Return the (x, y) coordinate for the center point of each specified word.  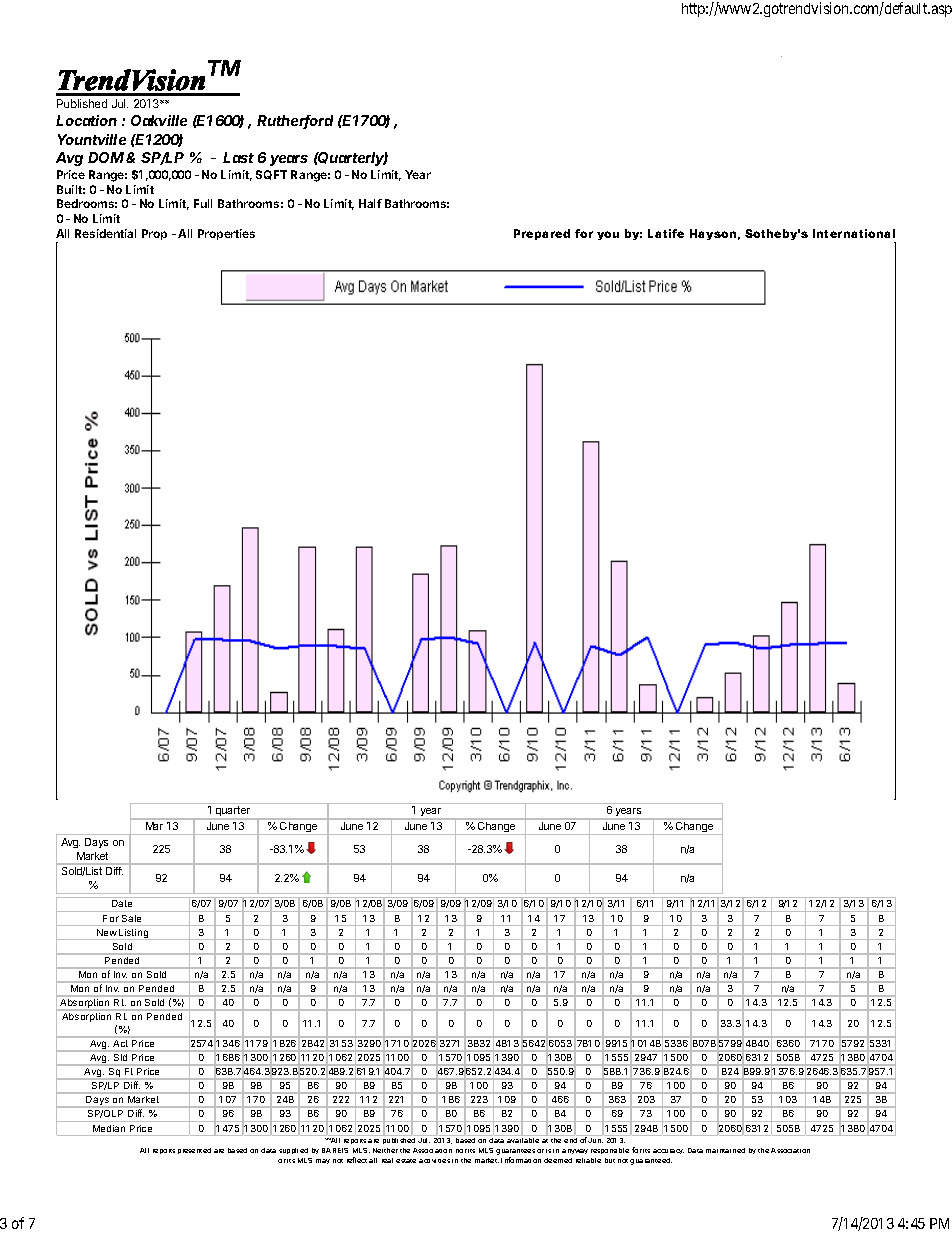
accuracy (668, 1151)
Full (203, 203)
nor (461, 1151)
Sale (131, 918)
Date (122, 903)
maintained (725, 1150)
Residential (105, 233)
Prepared (542, 234)
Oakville (159, 120)
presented (194, 1151)
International (854, 233)
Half (370, 203)
